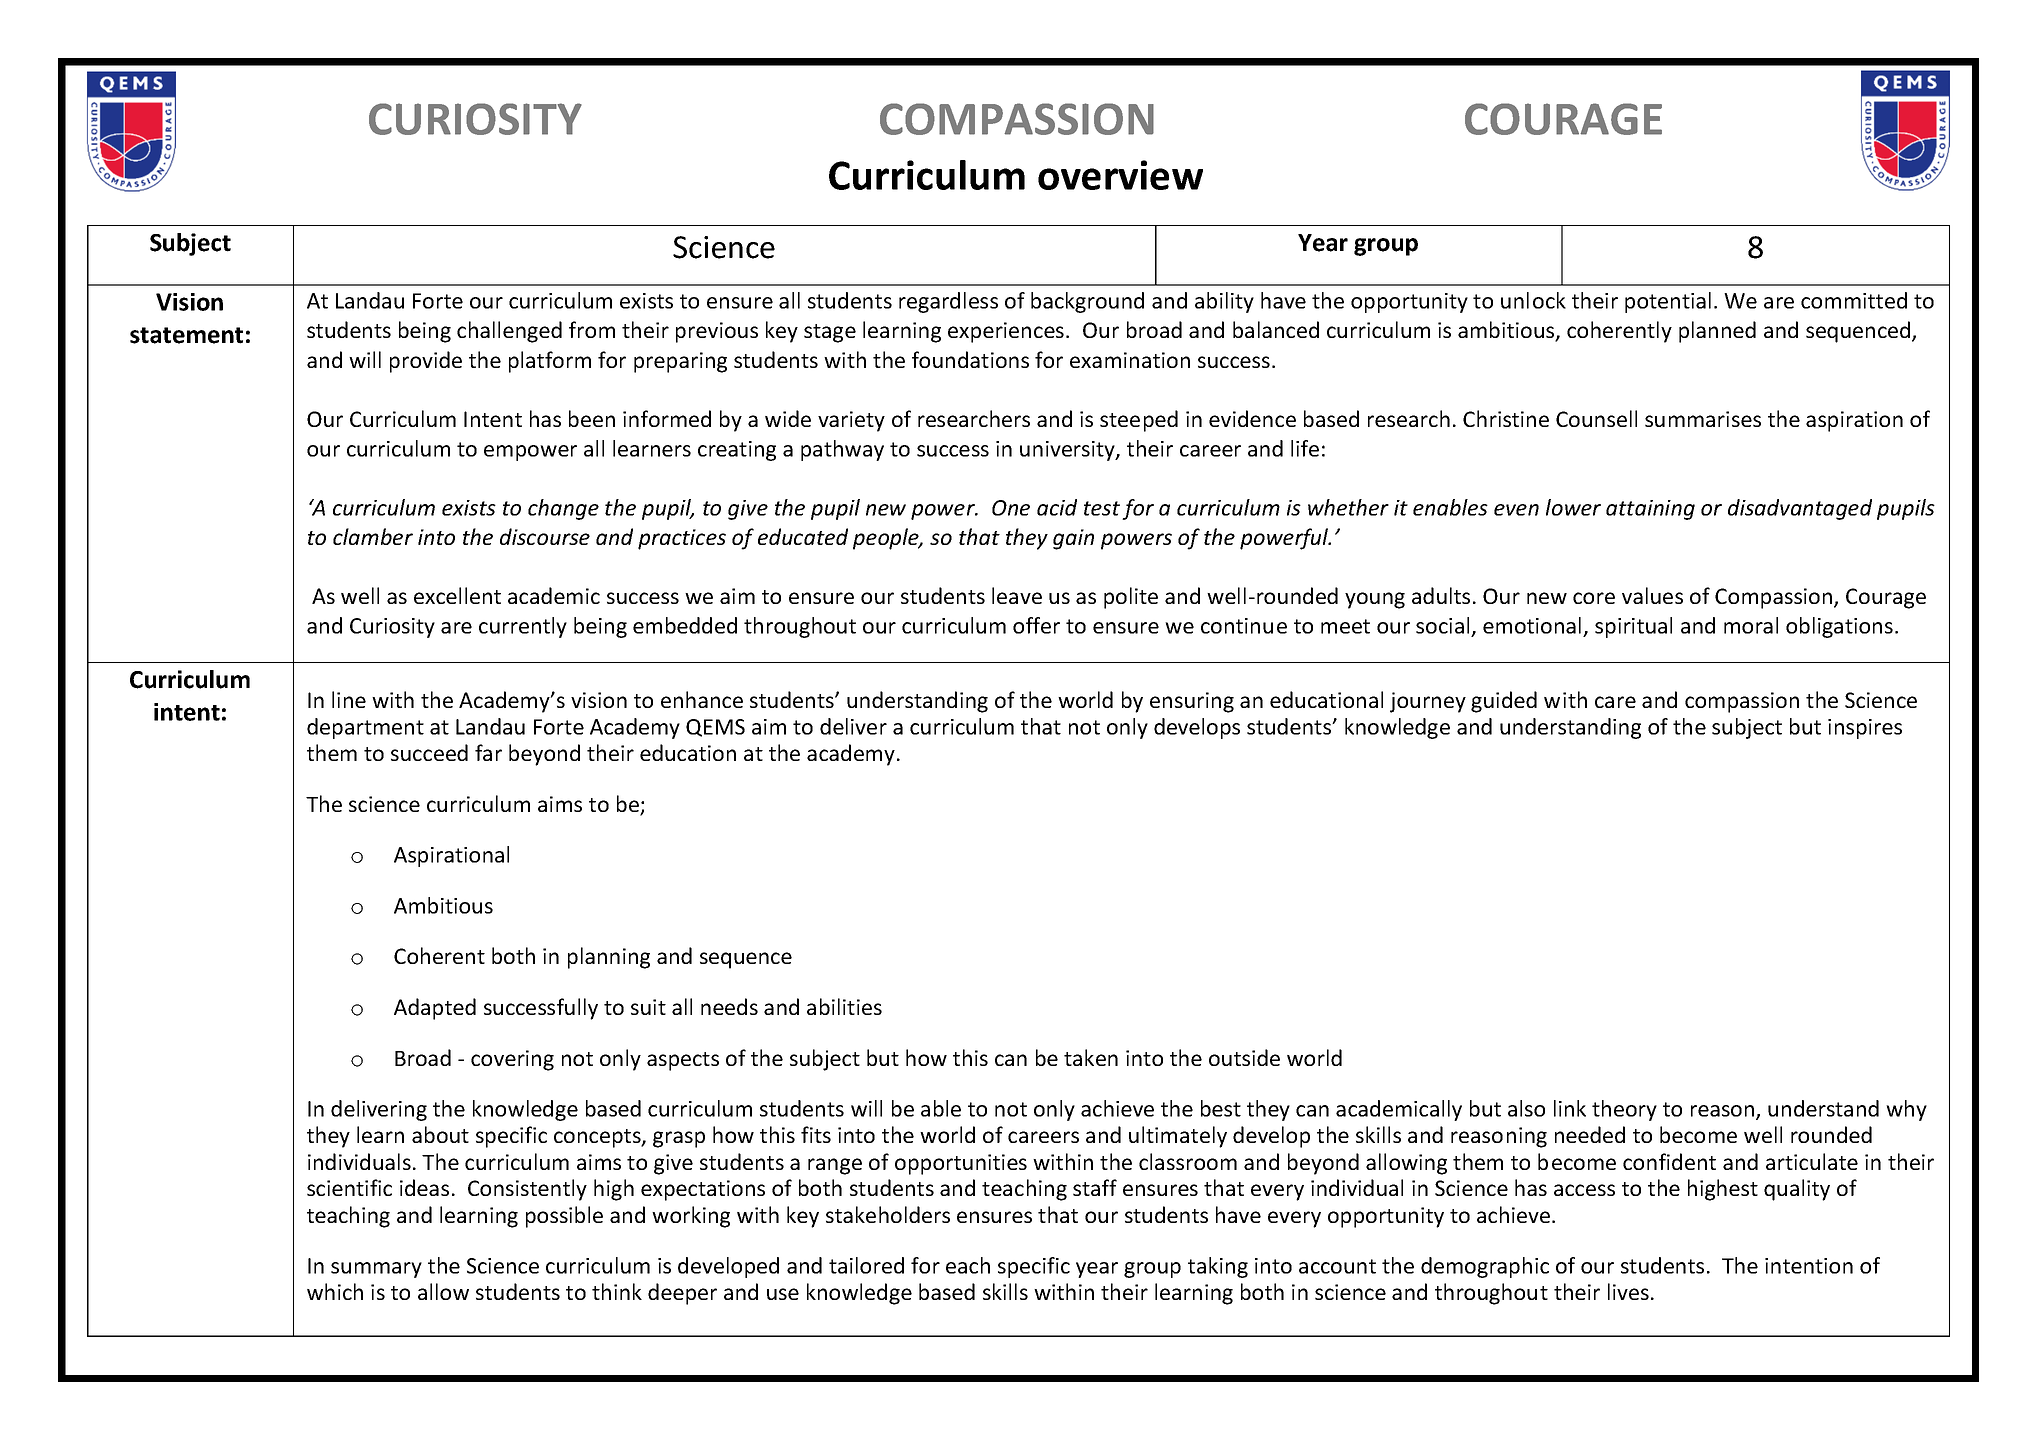 This screenshot has width=2037, height=1440. Describe the element at coordinates (1865, 729) in the screenshot. I see `inspires` at that location.
